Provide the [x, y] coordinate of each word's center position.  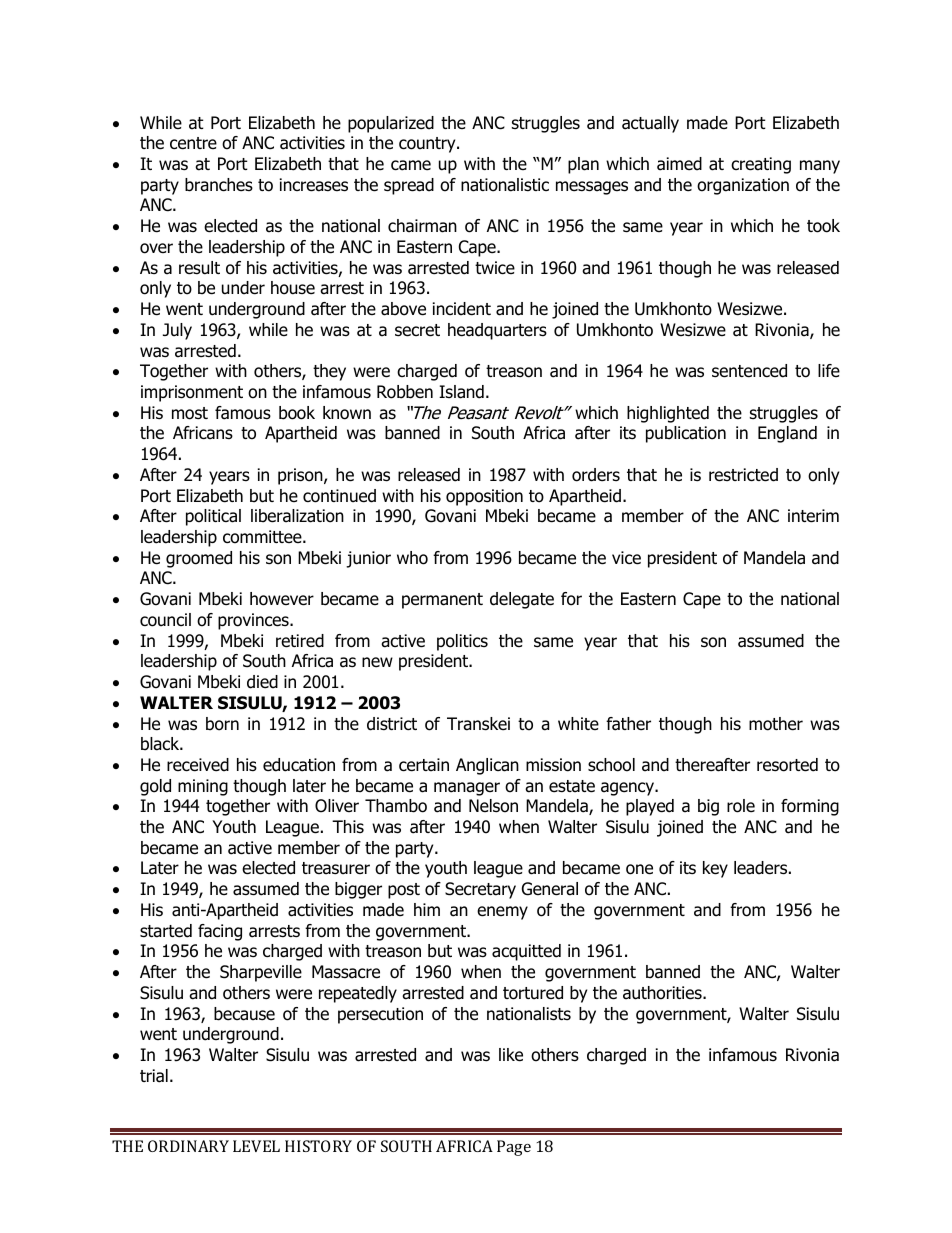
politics [462, 642]
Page [514, 1148]
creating [761, 165]
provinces [254, 621]
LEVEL [256, 1146]
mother [776, 724]
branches [219, 185]
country [428, 145]
